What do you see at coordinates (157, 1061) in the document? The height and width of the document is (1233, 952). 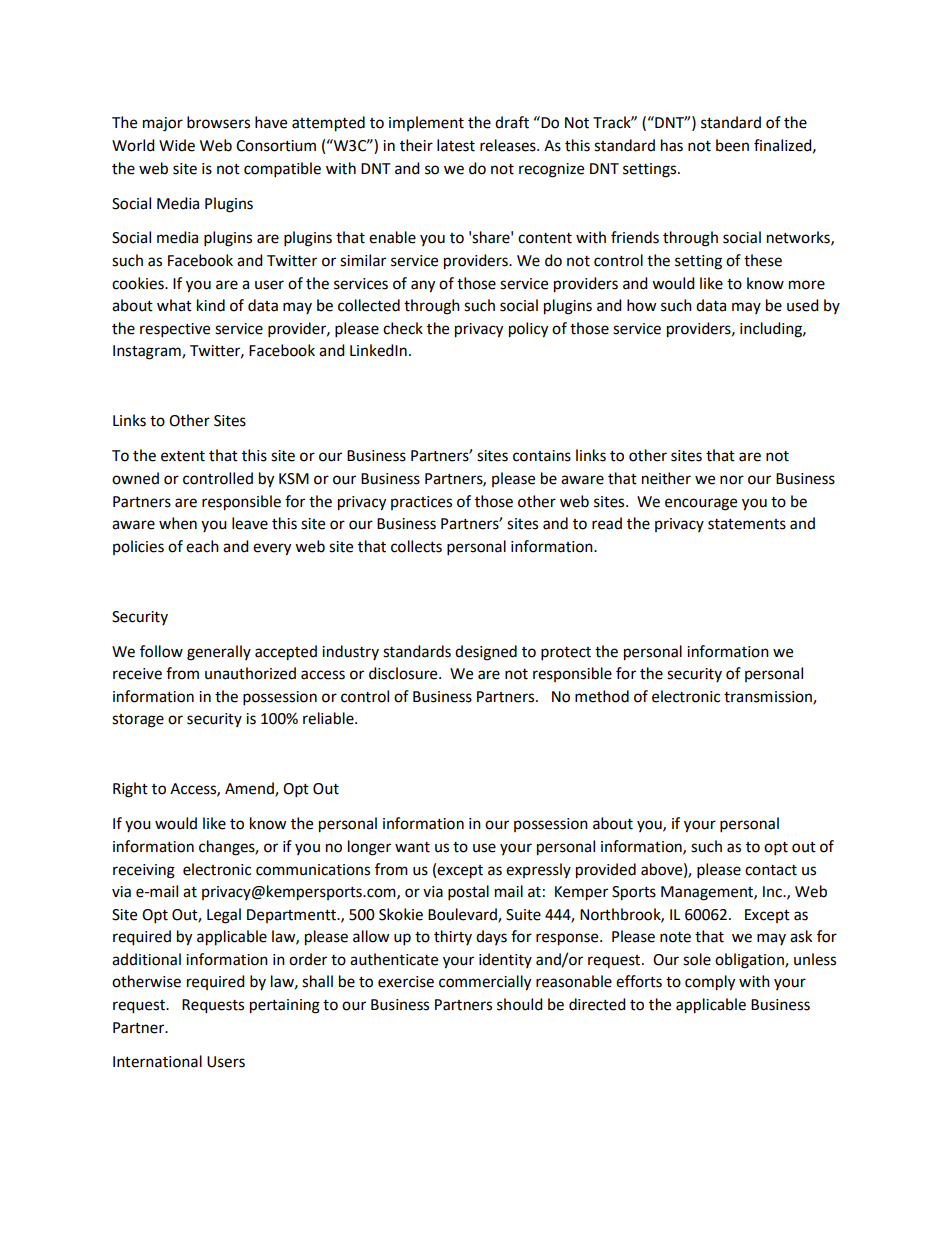 I see `International` at bounding box center [157, 1061].
